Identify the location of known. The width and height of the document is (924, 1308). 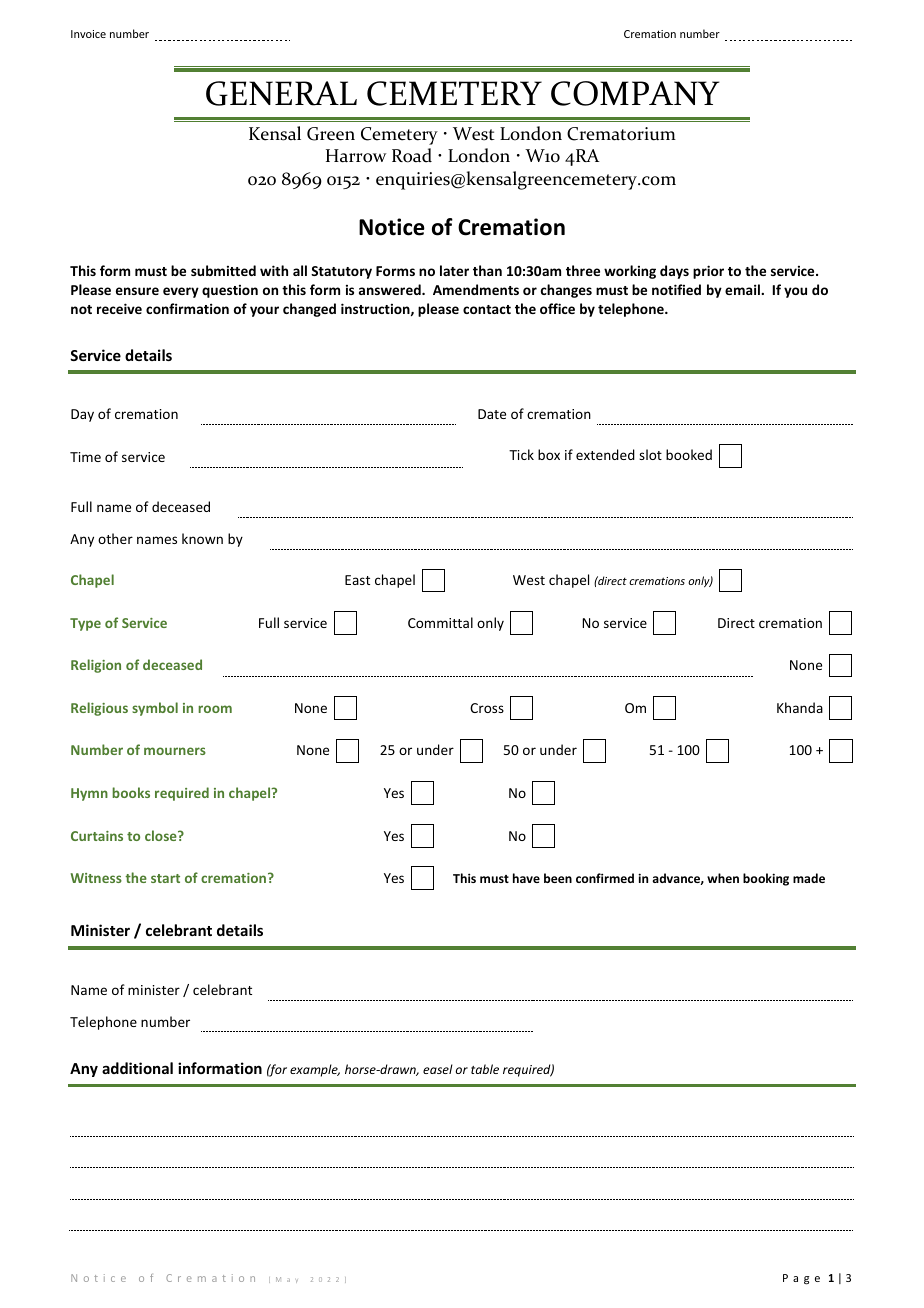
(202, 538).
